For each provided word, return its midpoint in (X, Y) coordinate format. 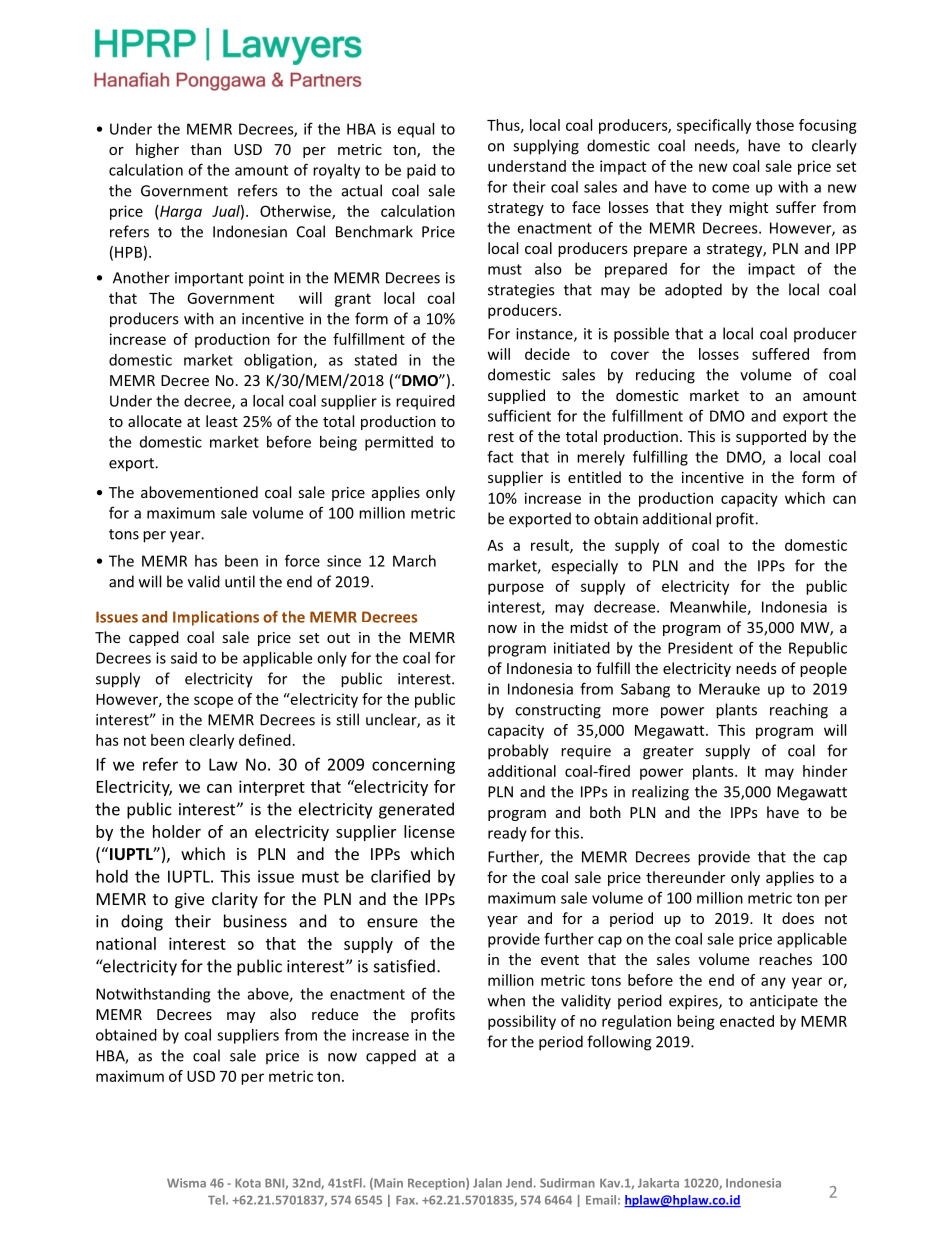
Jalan (487, 1183)
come (730, 188)
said (184, 658)
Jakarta (658, 1183)
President (700, 648)
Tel (217, 1200)
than (206, 149)
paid (421, 171)
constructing (558, 711)
